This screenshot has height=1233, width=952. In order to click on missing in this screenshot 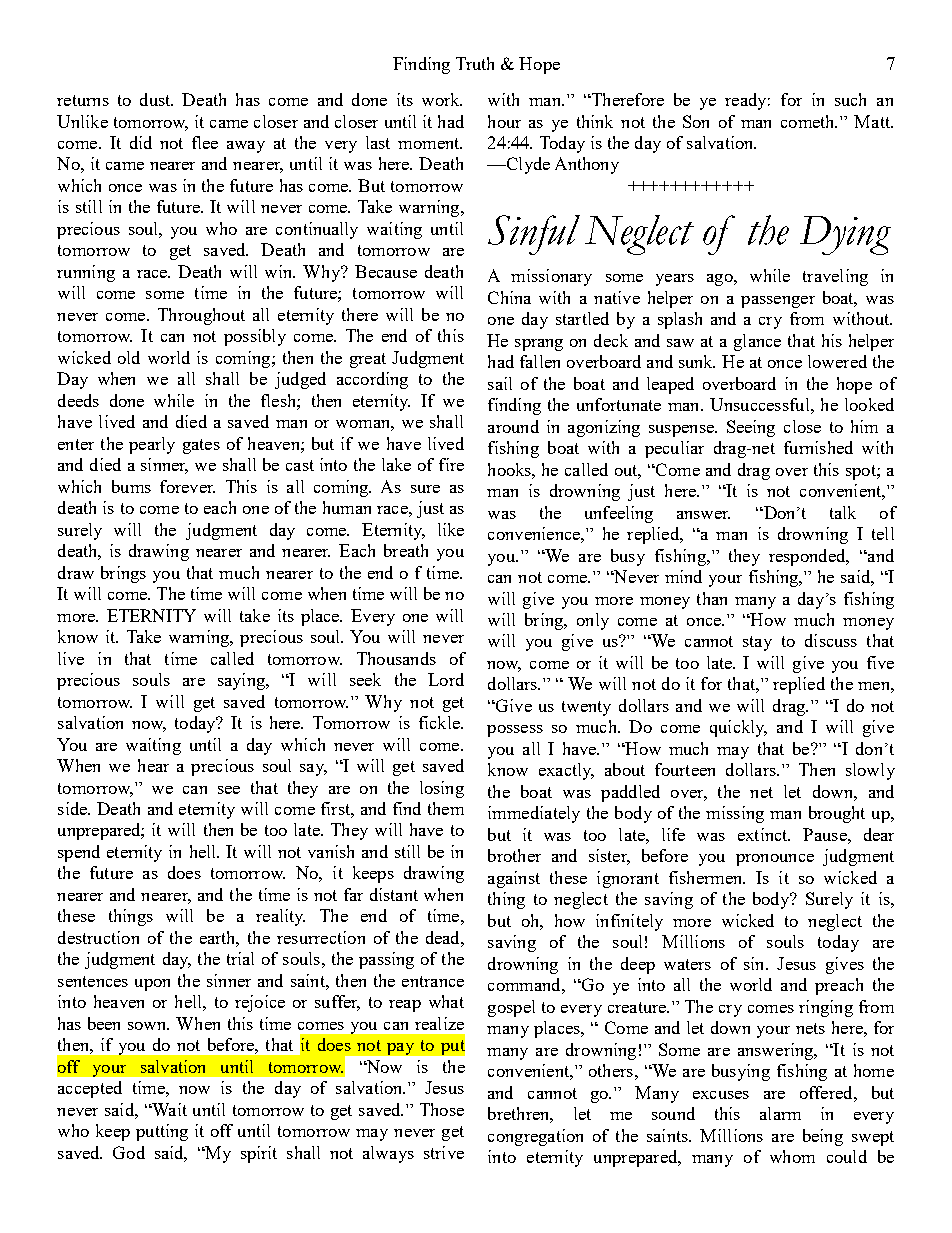, I will do `click(735, 814)`.
